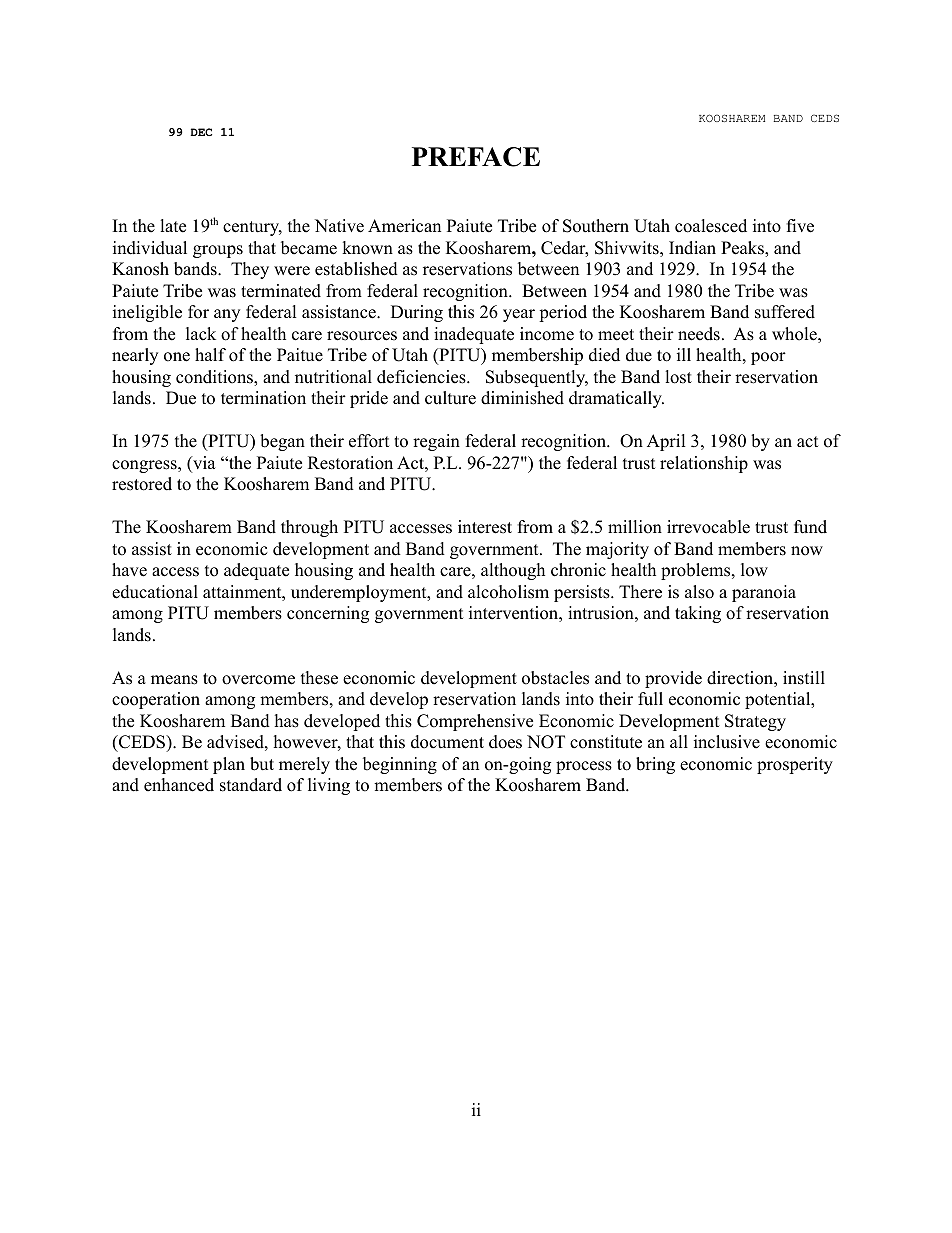 The height and width of the screenshot is (1233, 952). What do you see at coordinates (727, 742) in the screenshot?
I see `inclusive` at bounding box center [727, 742].
